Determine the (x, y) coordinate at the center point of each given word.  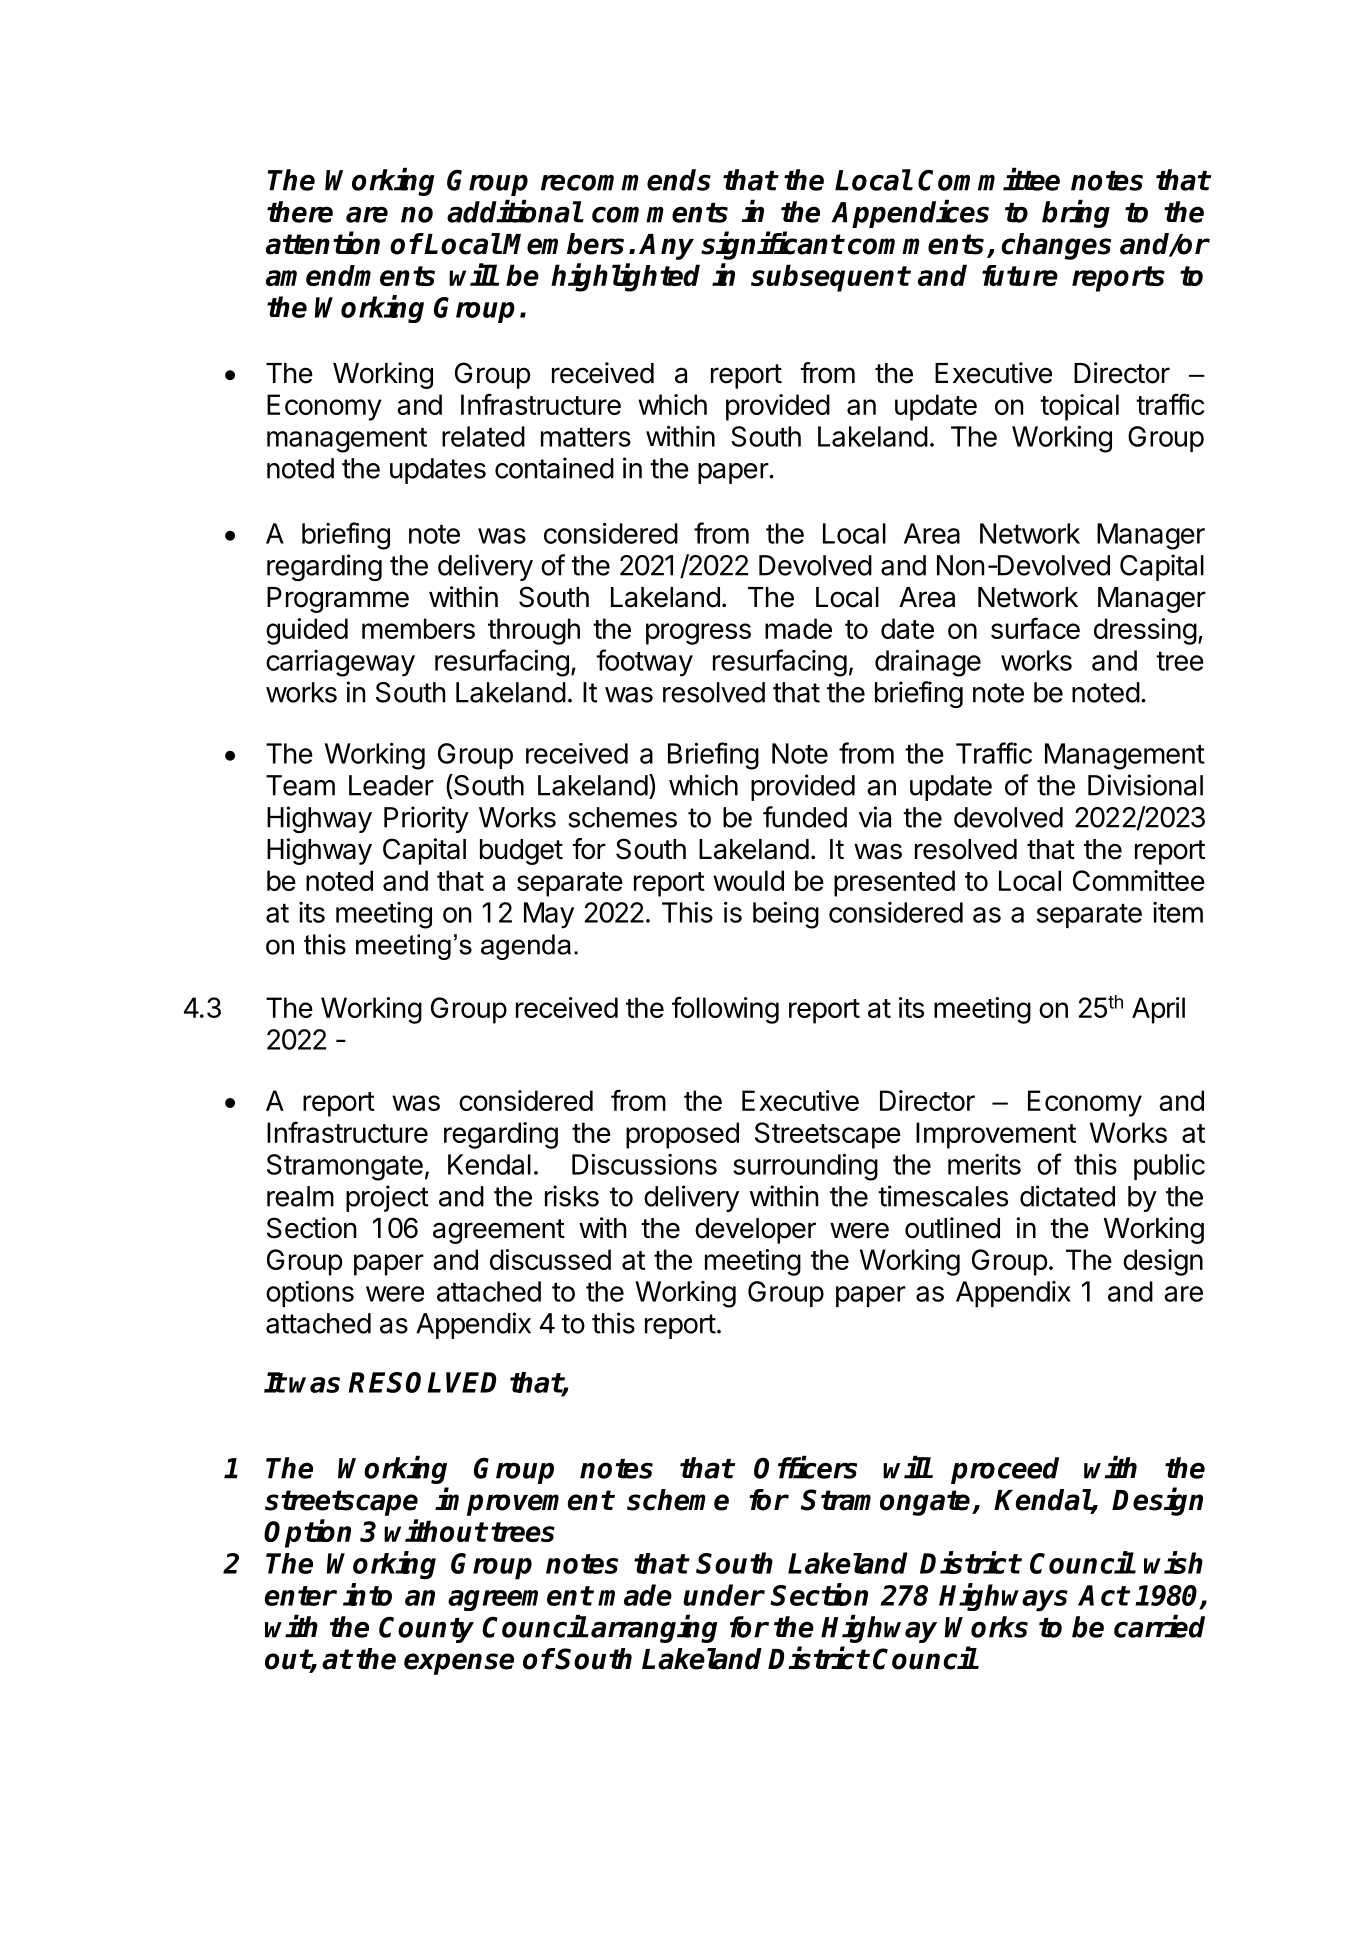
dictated (1067, 1196)
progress (698, 634)
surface (1035, 628)
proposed (682, 1135)
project (387, 1198)
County (426, 1629)
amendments (350, 275)
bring (1076, 214)
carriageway (340, 663)
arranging (654, 1629)
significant (772, 245)
